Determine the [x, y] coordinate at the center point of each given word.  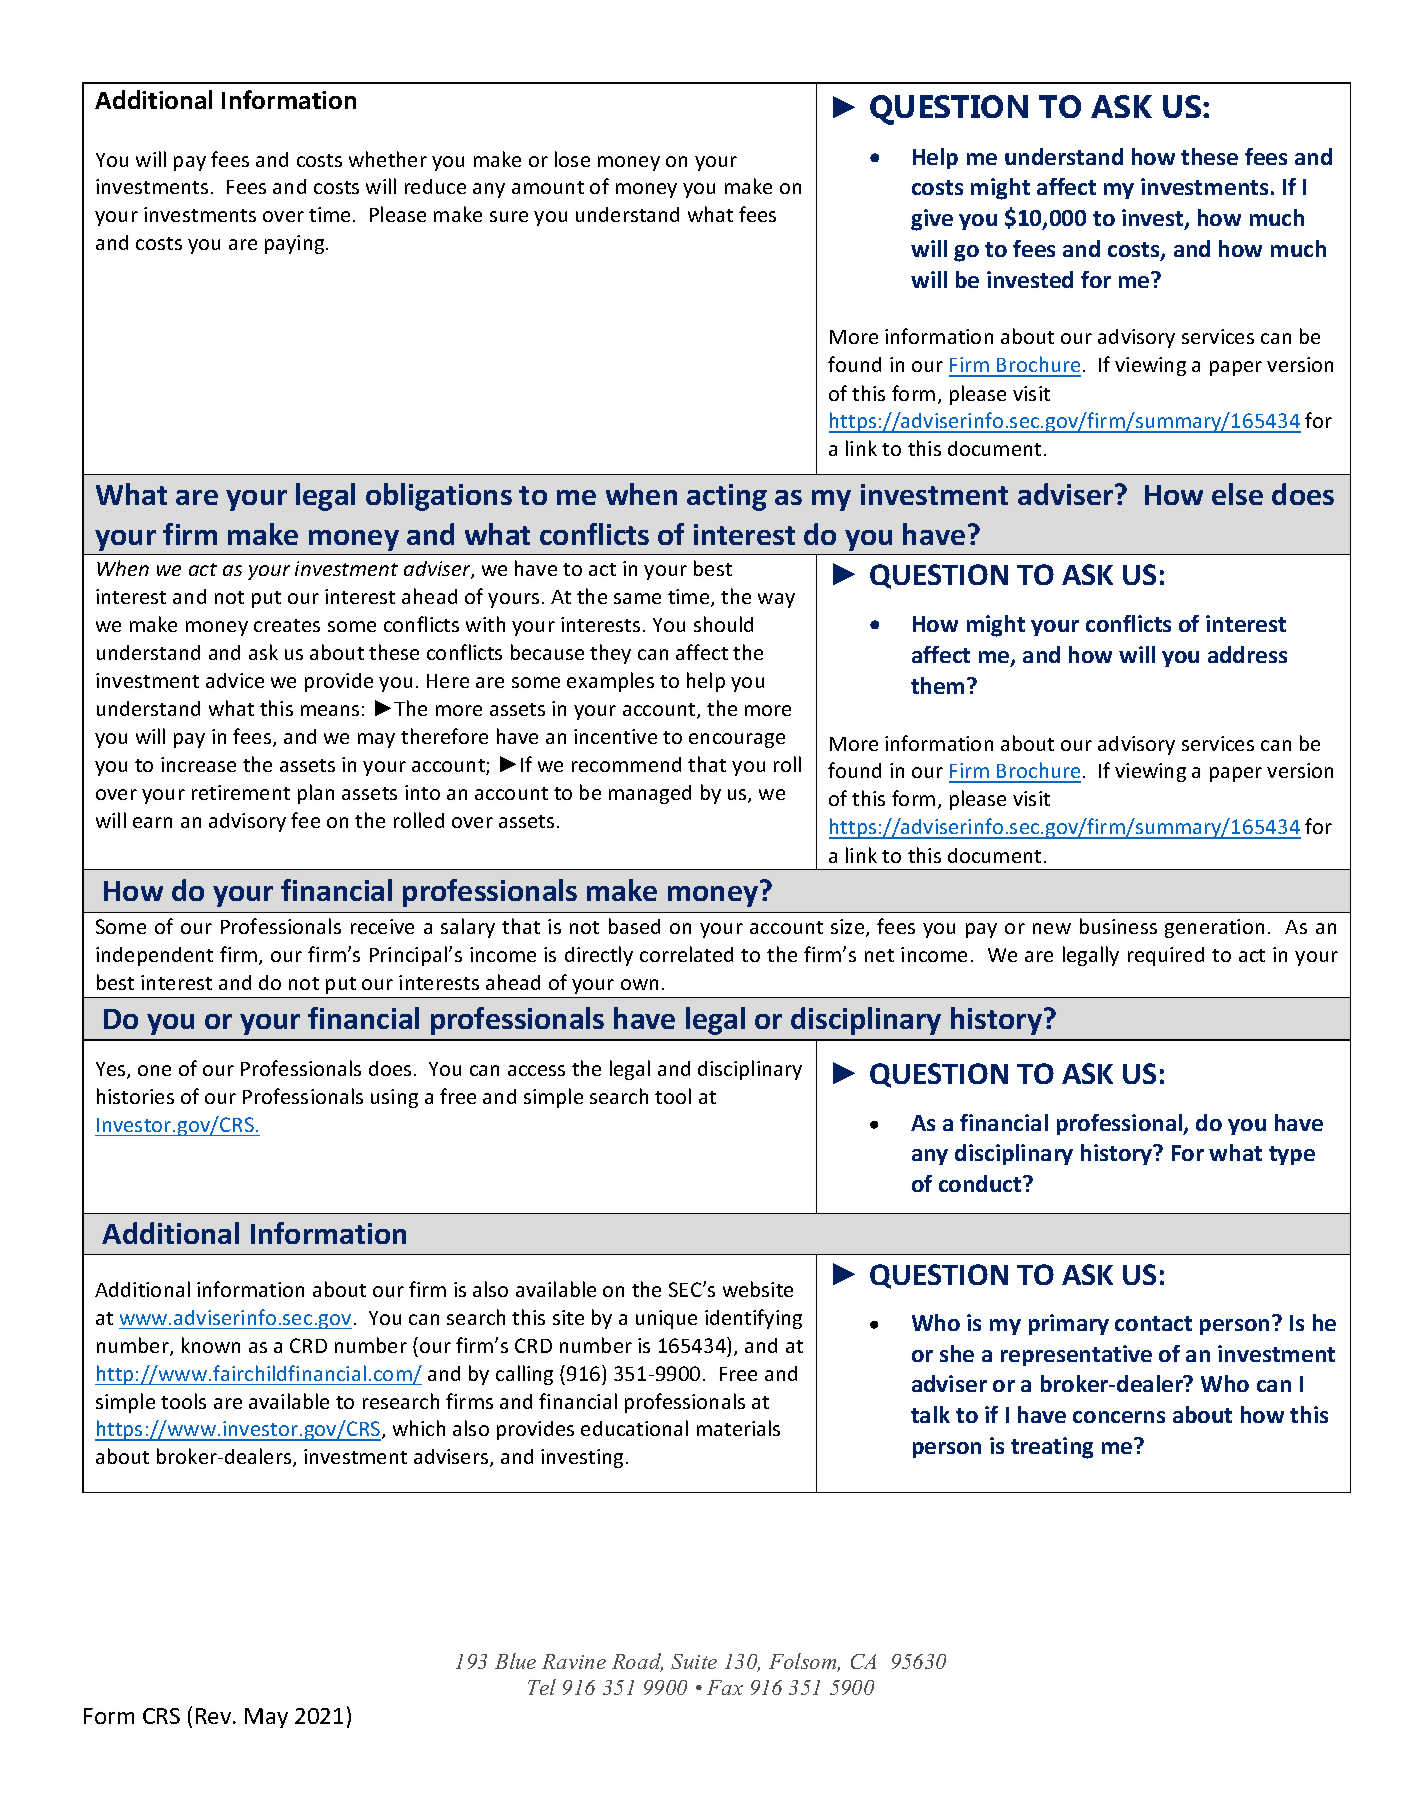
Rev [215, 1716]
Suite [694, 1661]
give [932, 220]
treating [1052, 1448]
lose [572, 159]
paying [296, 244]
